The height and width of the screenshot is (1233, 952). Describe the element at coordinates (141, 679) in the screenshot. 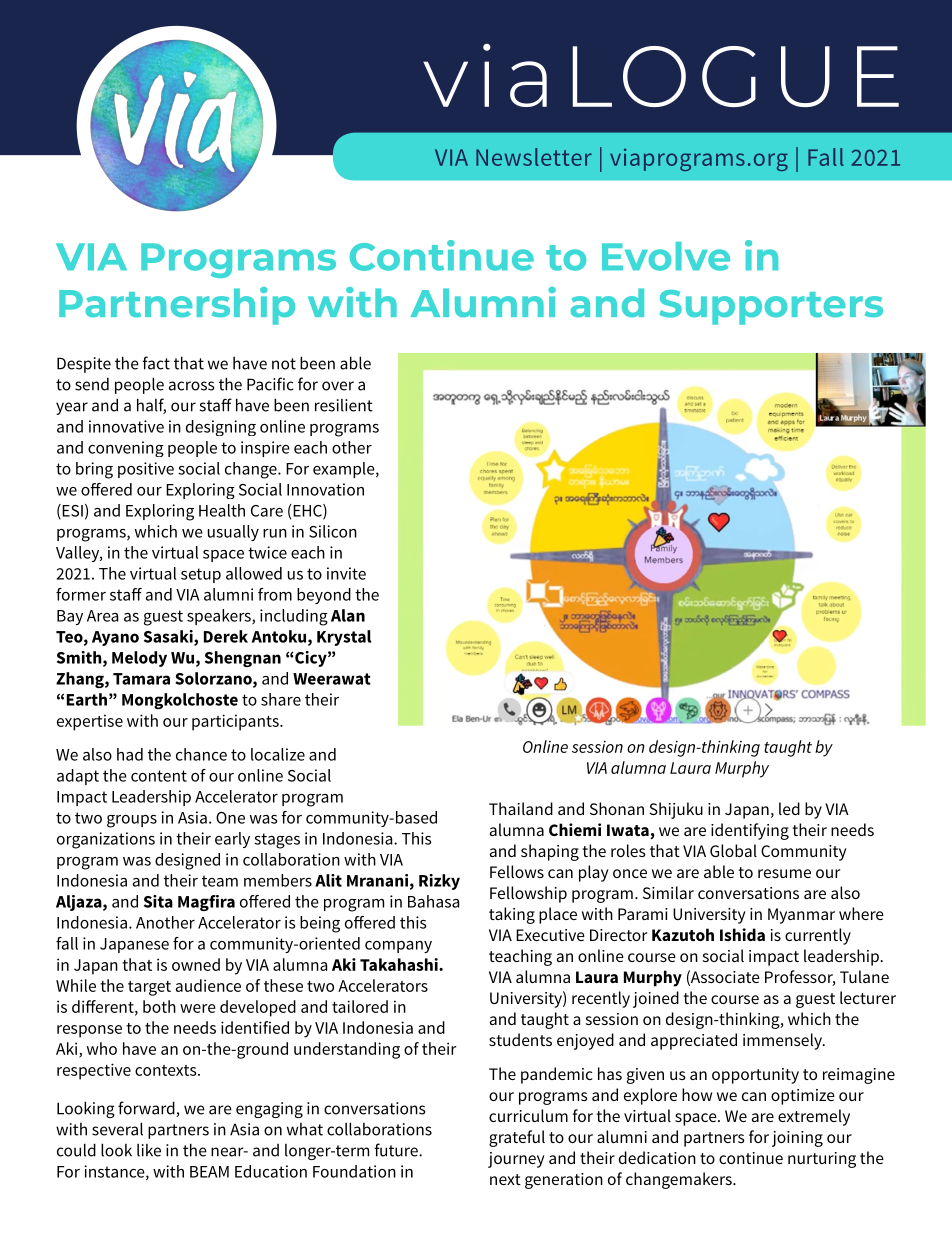

I see `Tamara` at that location.
